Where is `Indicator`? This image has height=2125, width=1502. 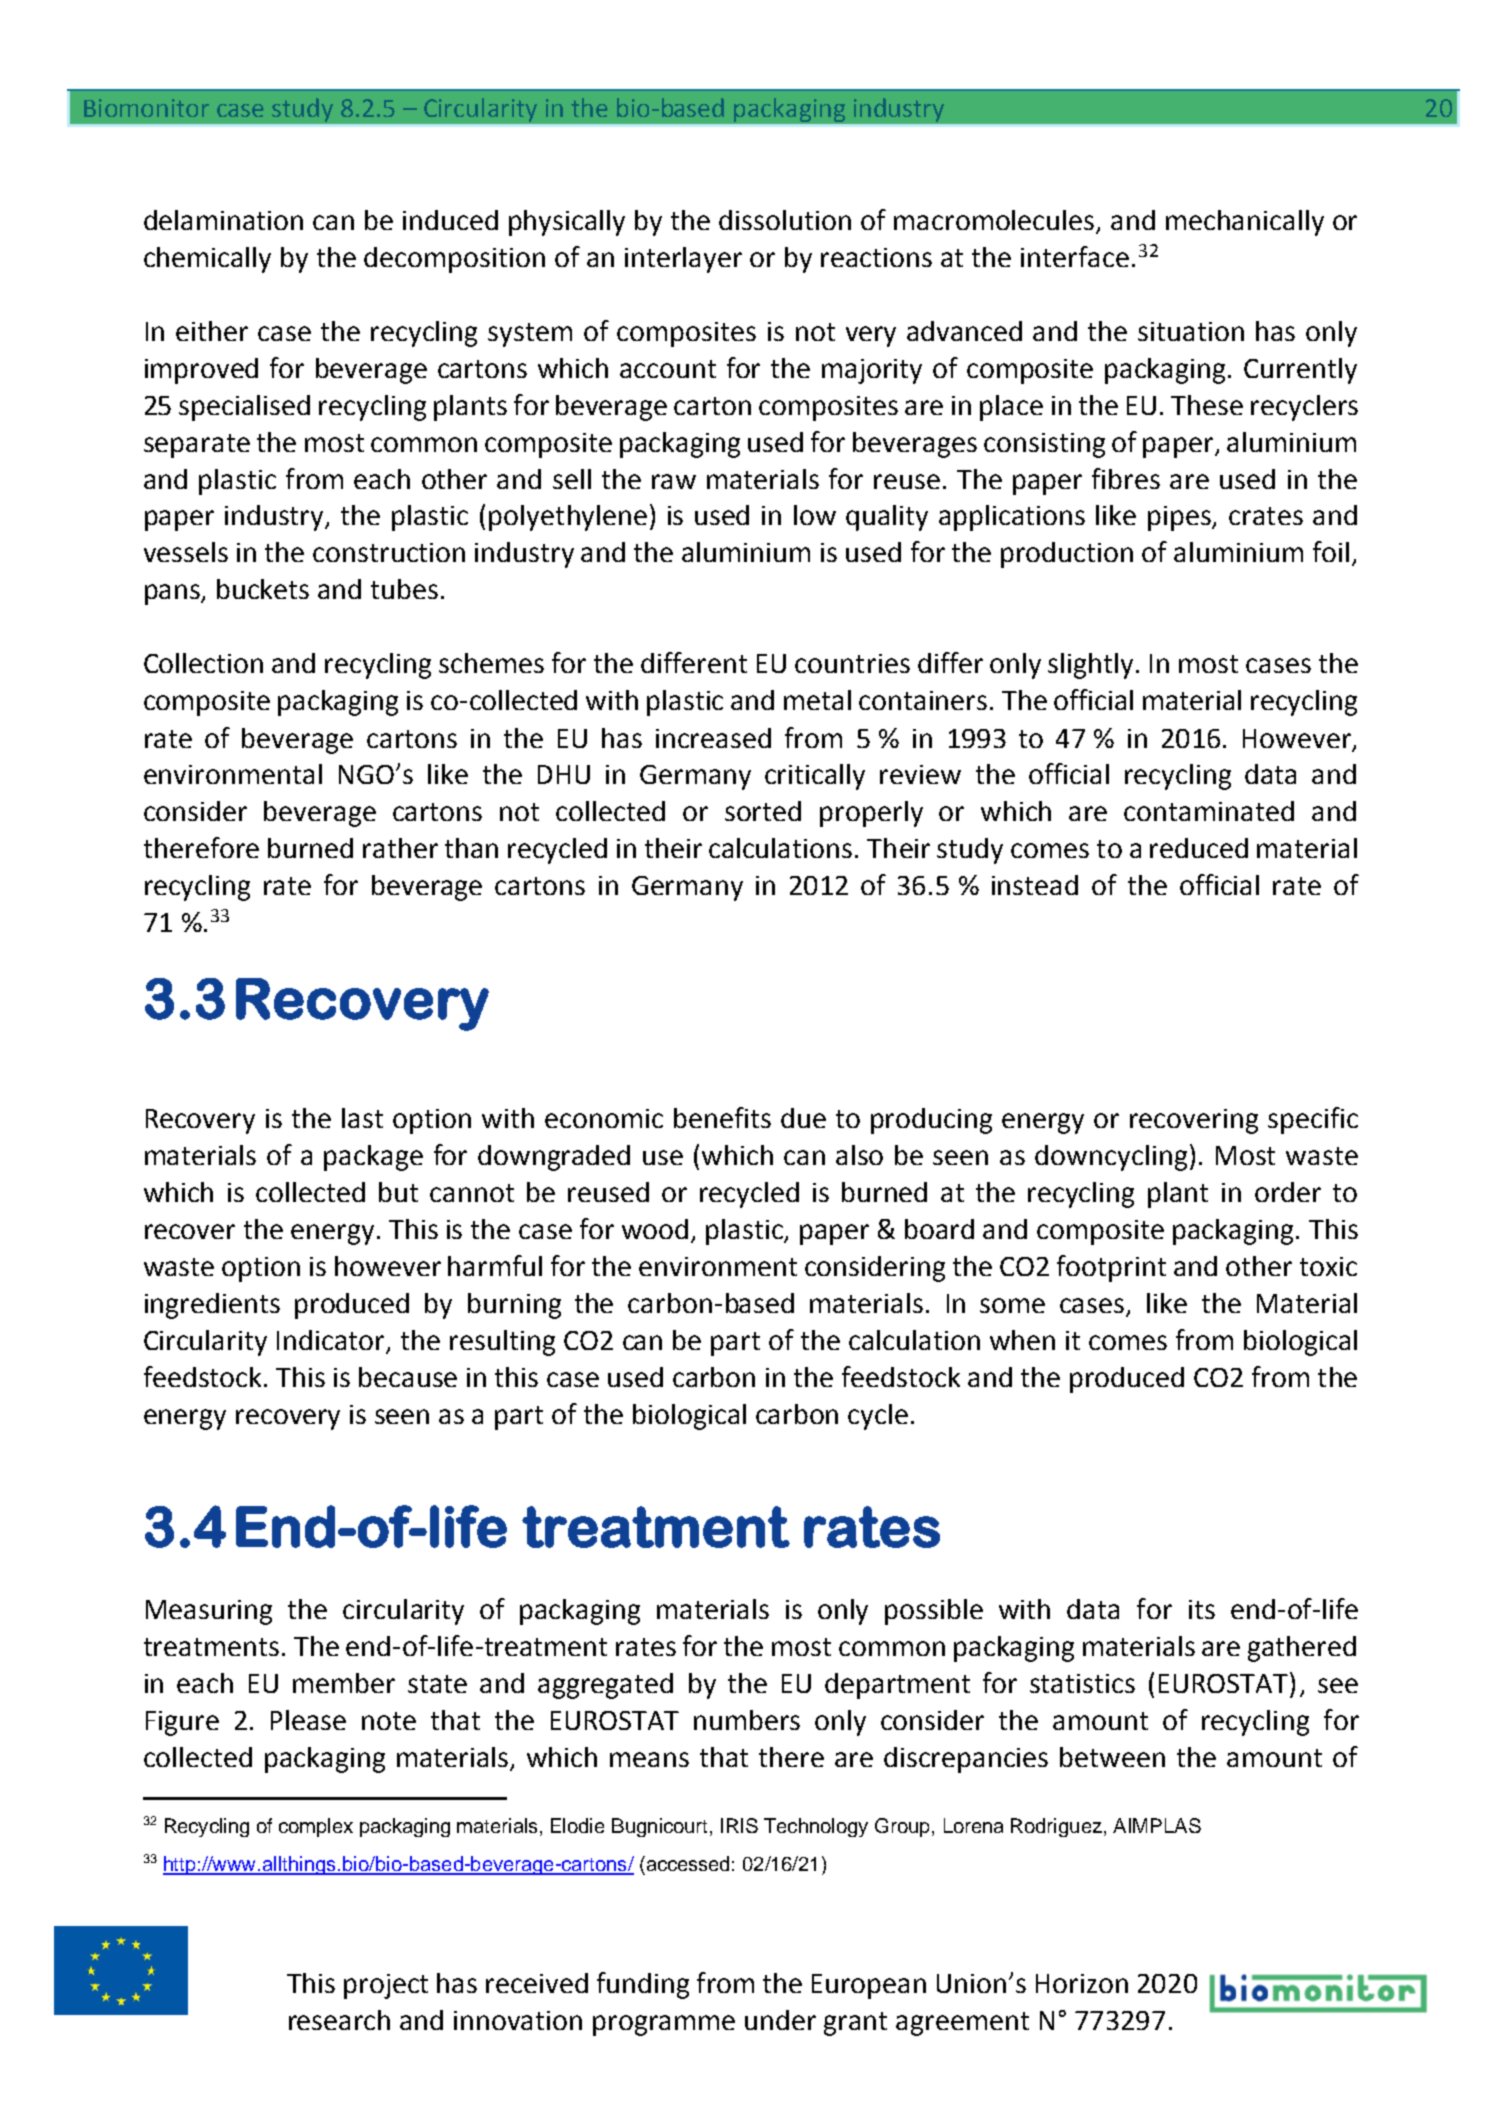
Indicator is located at coordinates (332, 1341).
